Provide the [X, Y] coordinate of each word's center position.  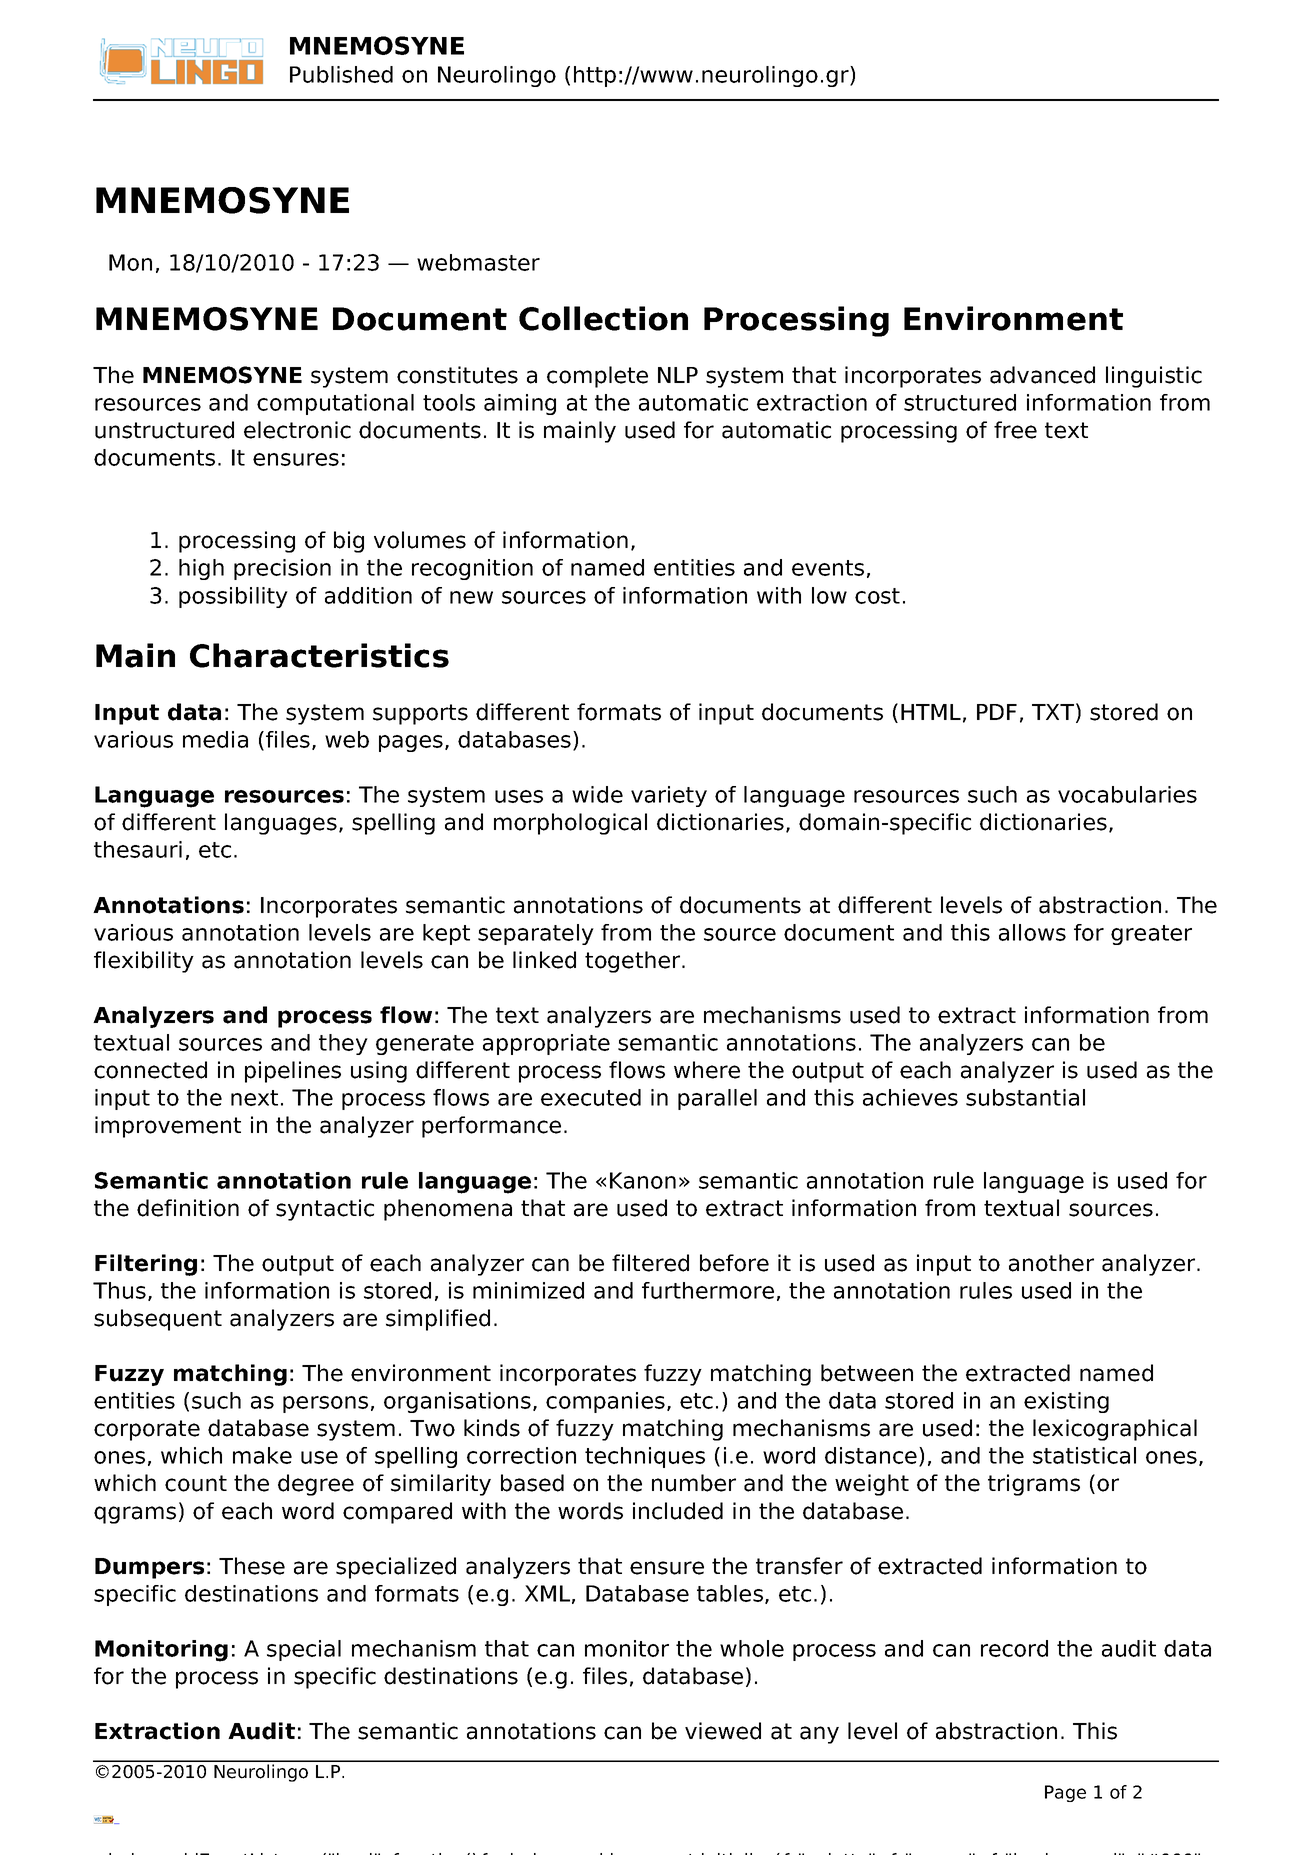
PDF [997, 712]
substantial [1025, 1097]
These [252, 1566]
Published [341, 74]
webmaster [478, 262]
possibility [233, 597]
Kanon [643, 1180]
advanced [1042, 375]
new [471, 597]
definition [188, 1208]
